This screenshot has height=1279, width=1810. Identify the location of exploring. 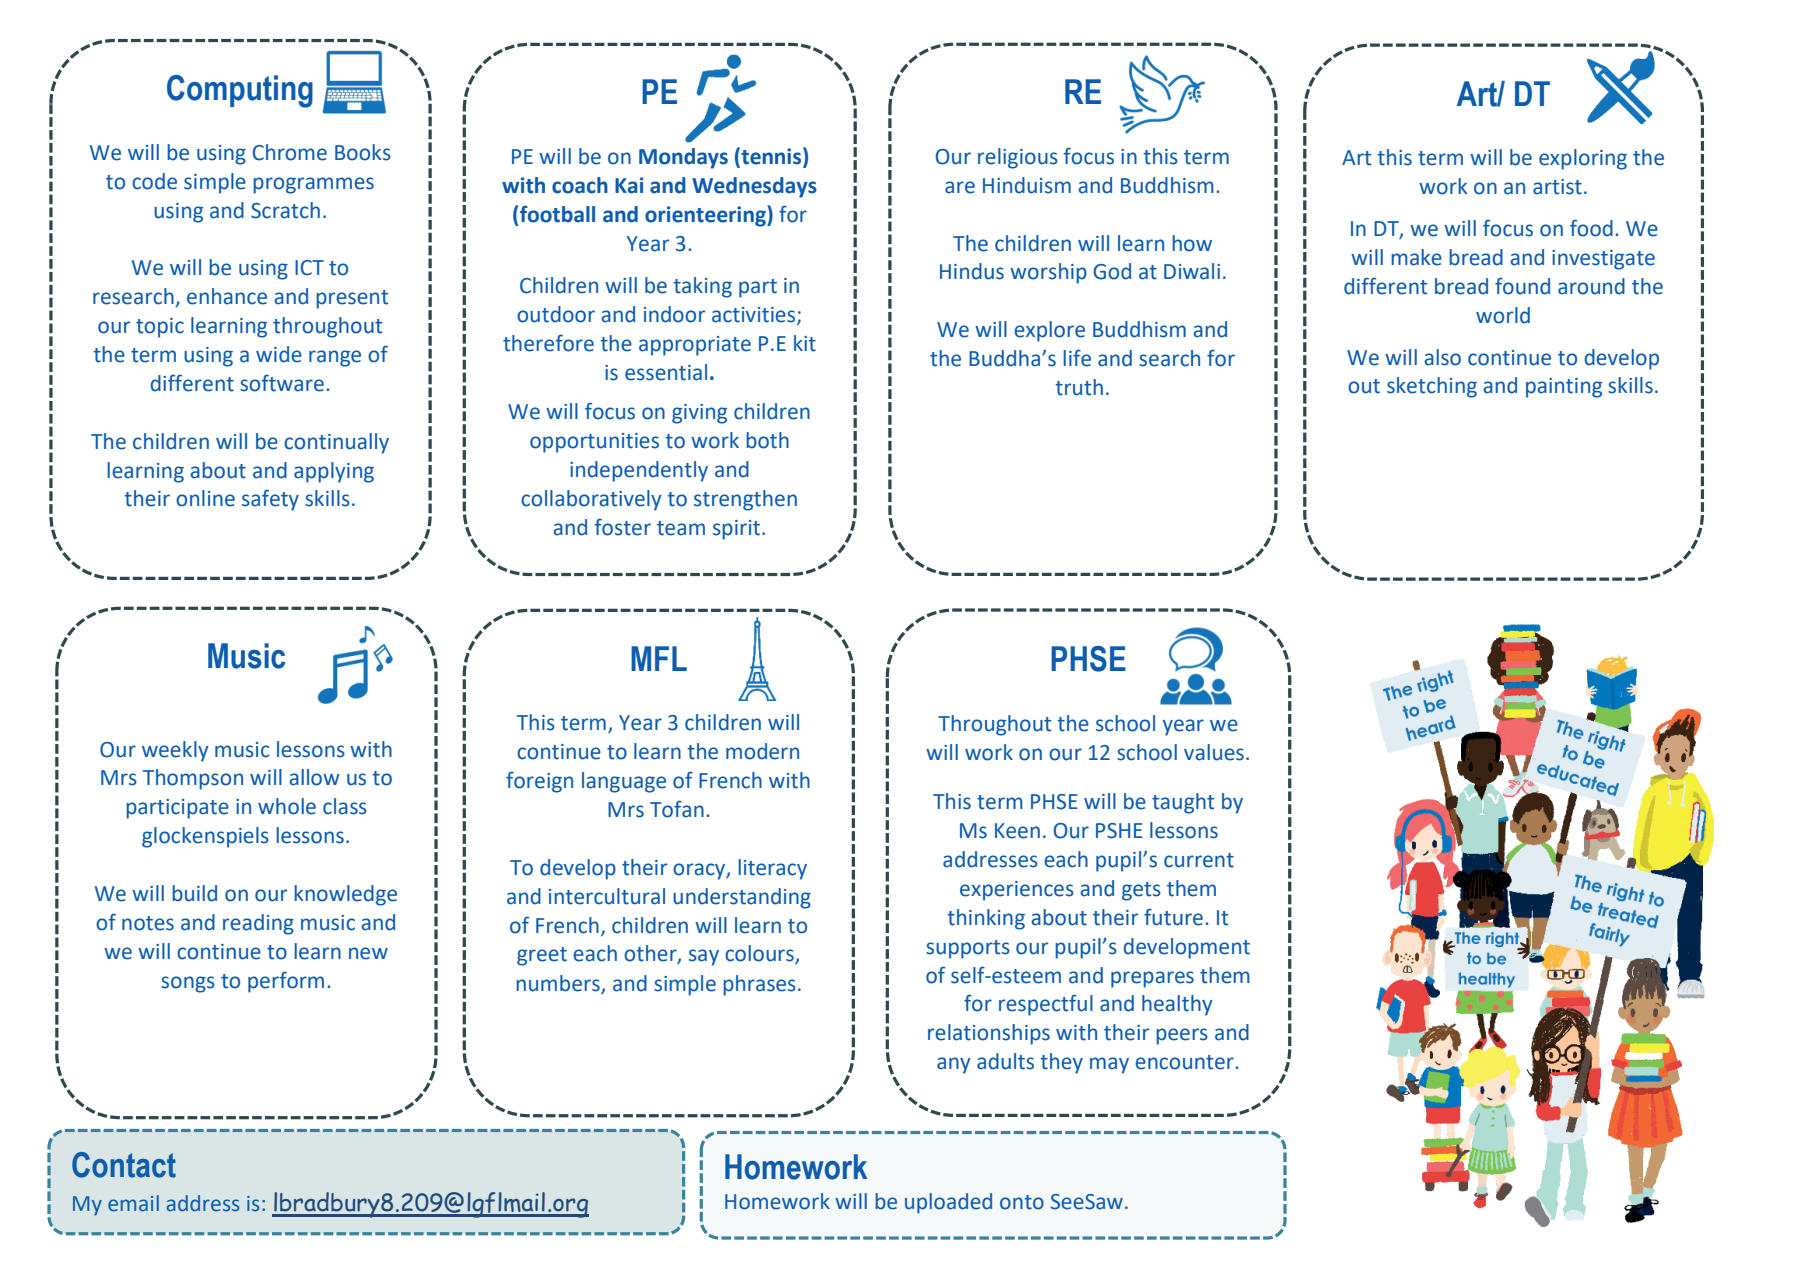
(1583, 159).
